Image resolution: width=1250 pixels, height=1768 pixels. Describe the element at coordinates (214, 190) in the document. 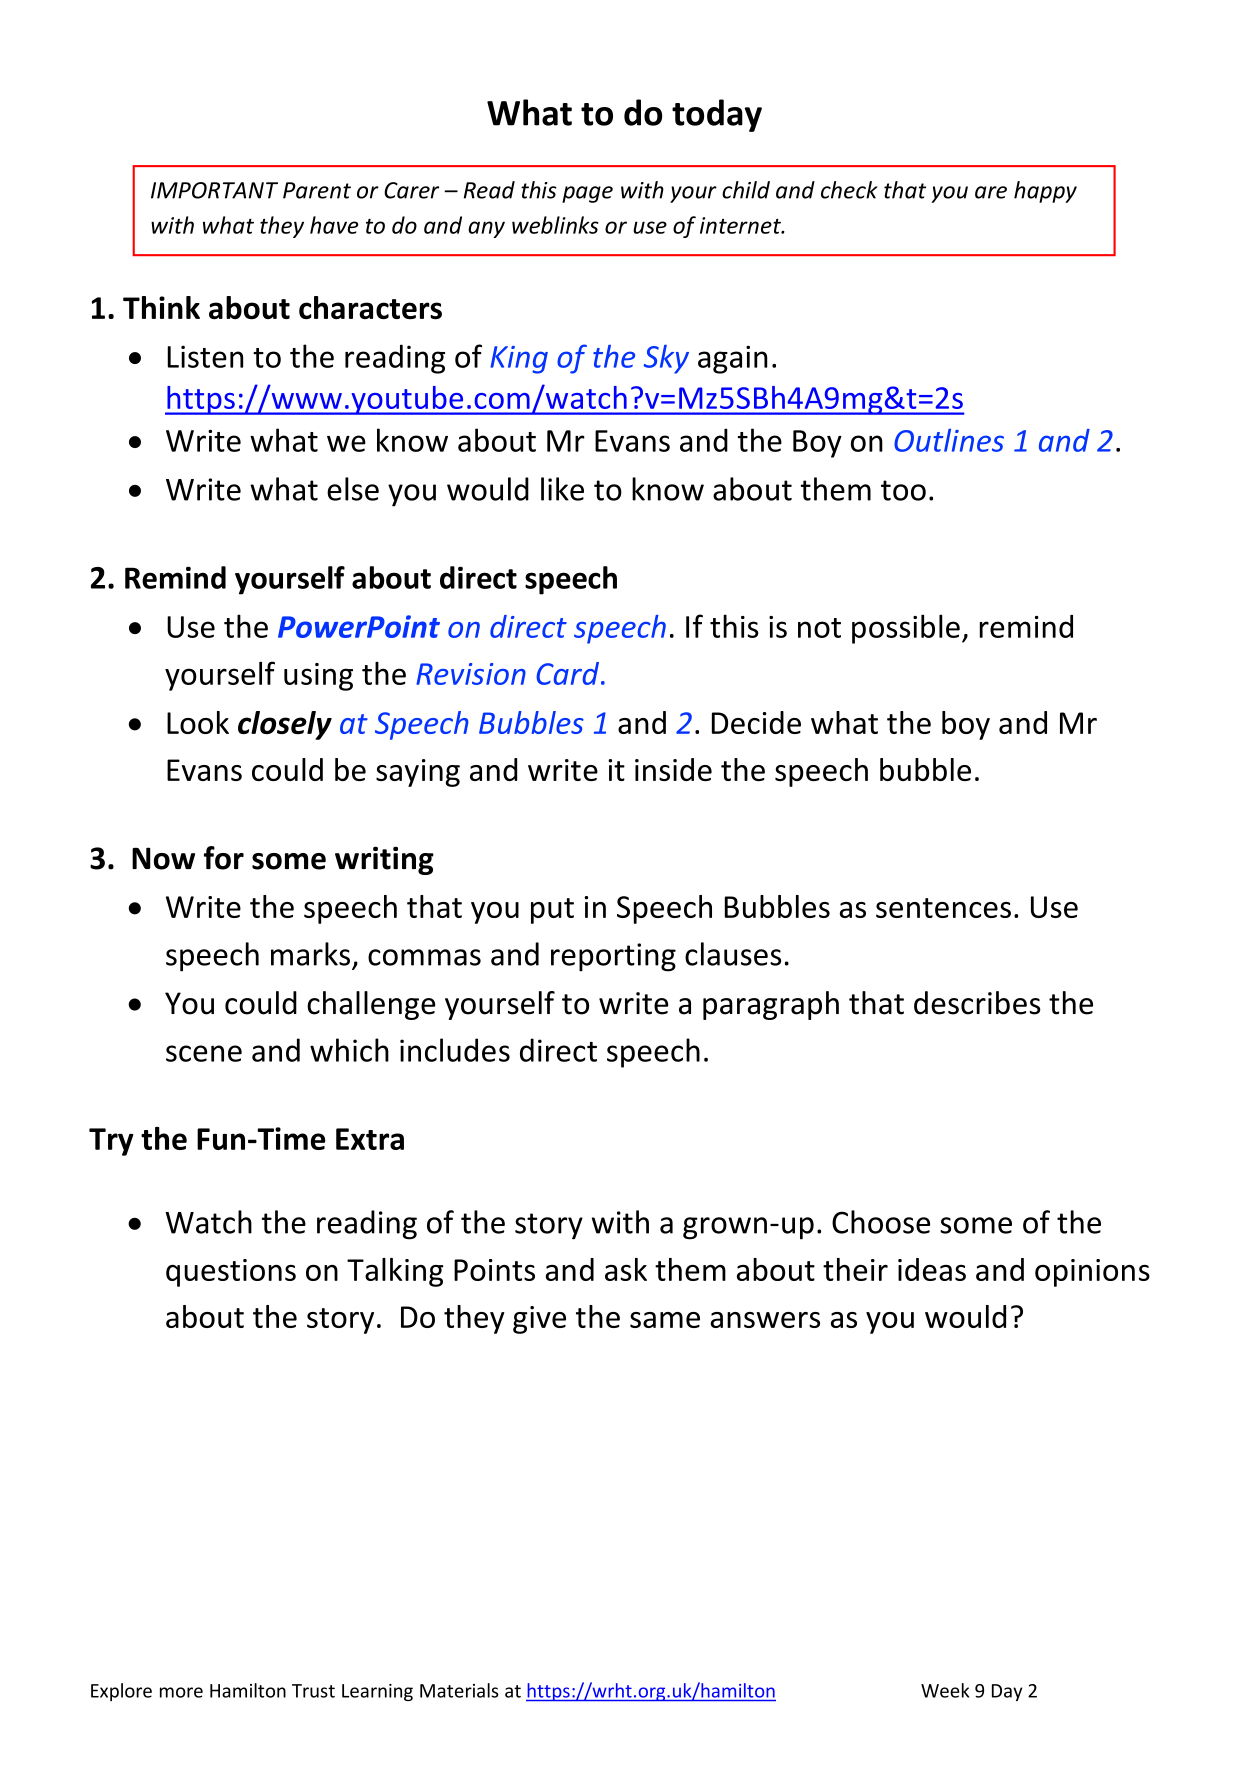

I see `IMPORTANT` at that location.
